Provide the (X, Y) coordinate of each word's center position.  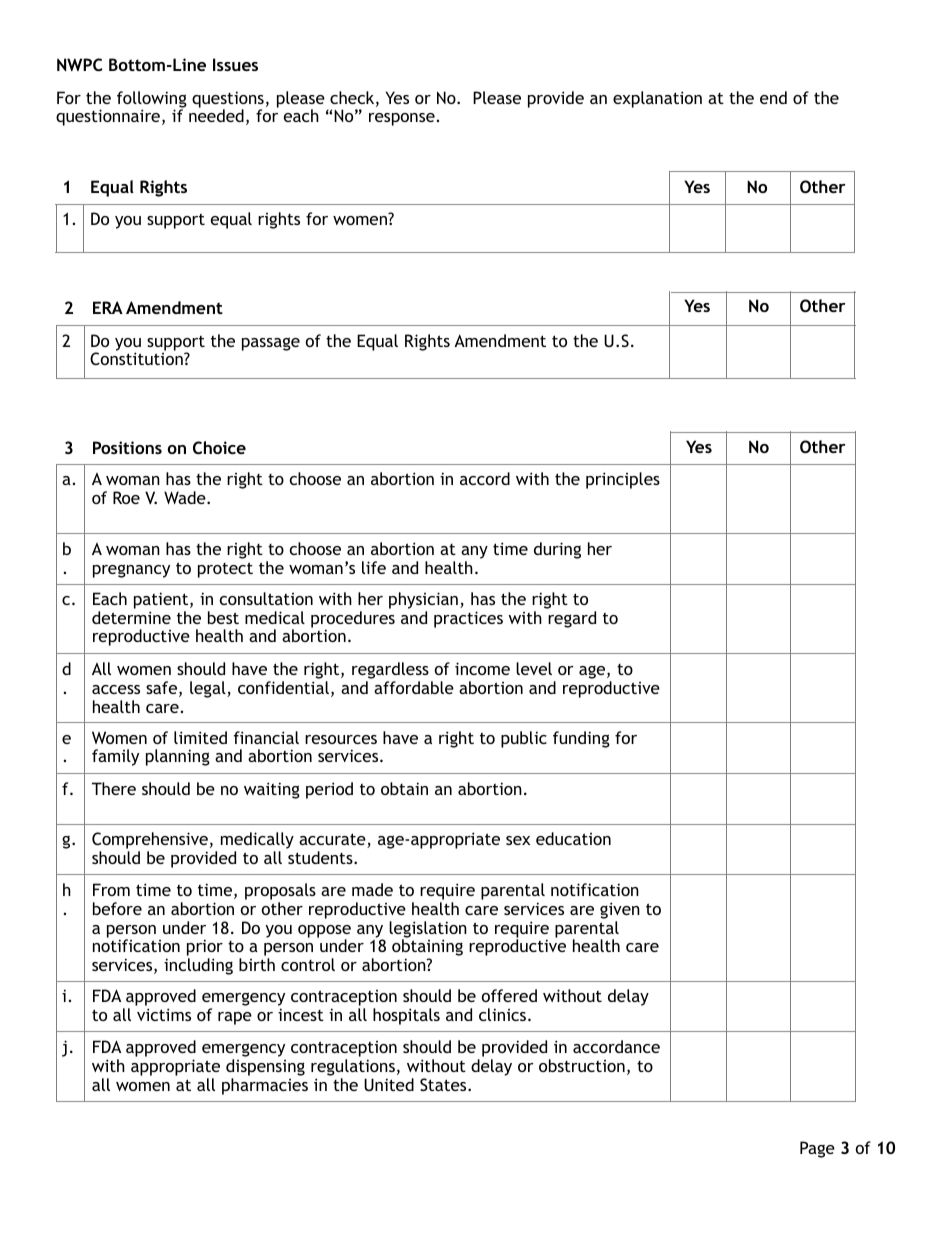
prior (205, 949)
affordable (414, 687)
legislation (428, 930)
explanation (657, 99)
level (534, 668)
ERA (108, 307)
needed (216, 115)
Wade (186, 497)
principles (623, 480)
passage (271, 344)
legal (209, 689)
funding (581, 739)
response (402, 119)
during (557, 550)
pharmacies (265, 1086)
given (620, 910)
